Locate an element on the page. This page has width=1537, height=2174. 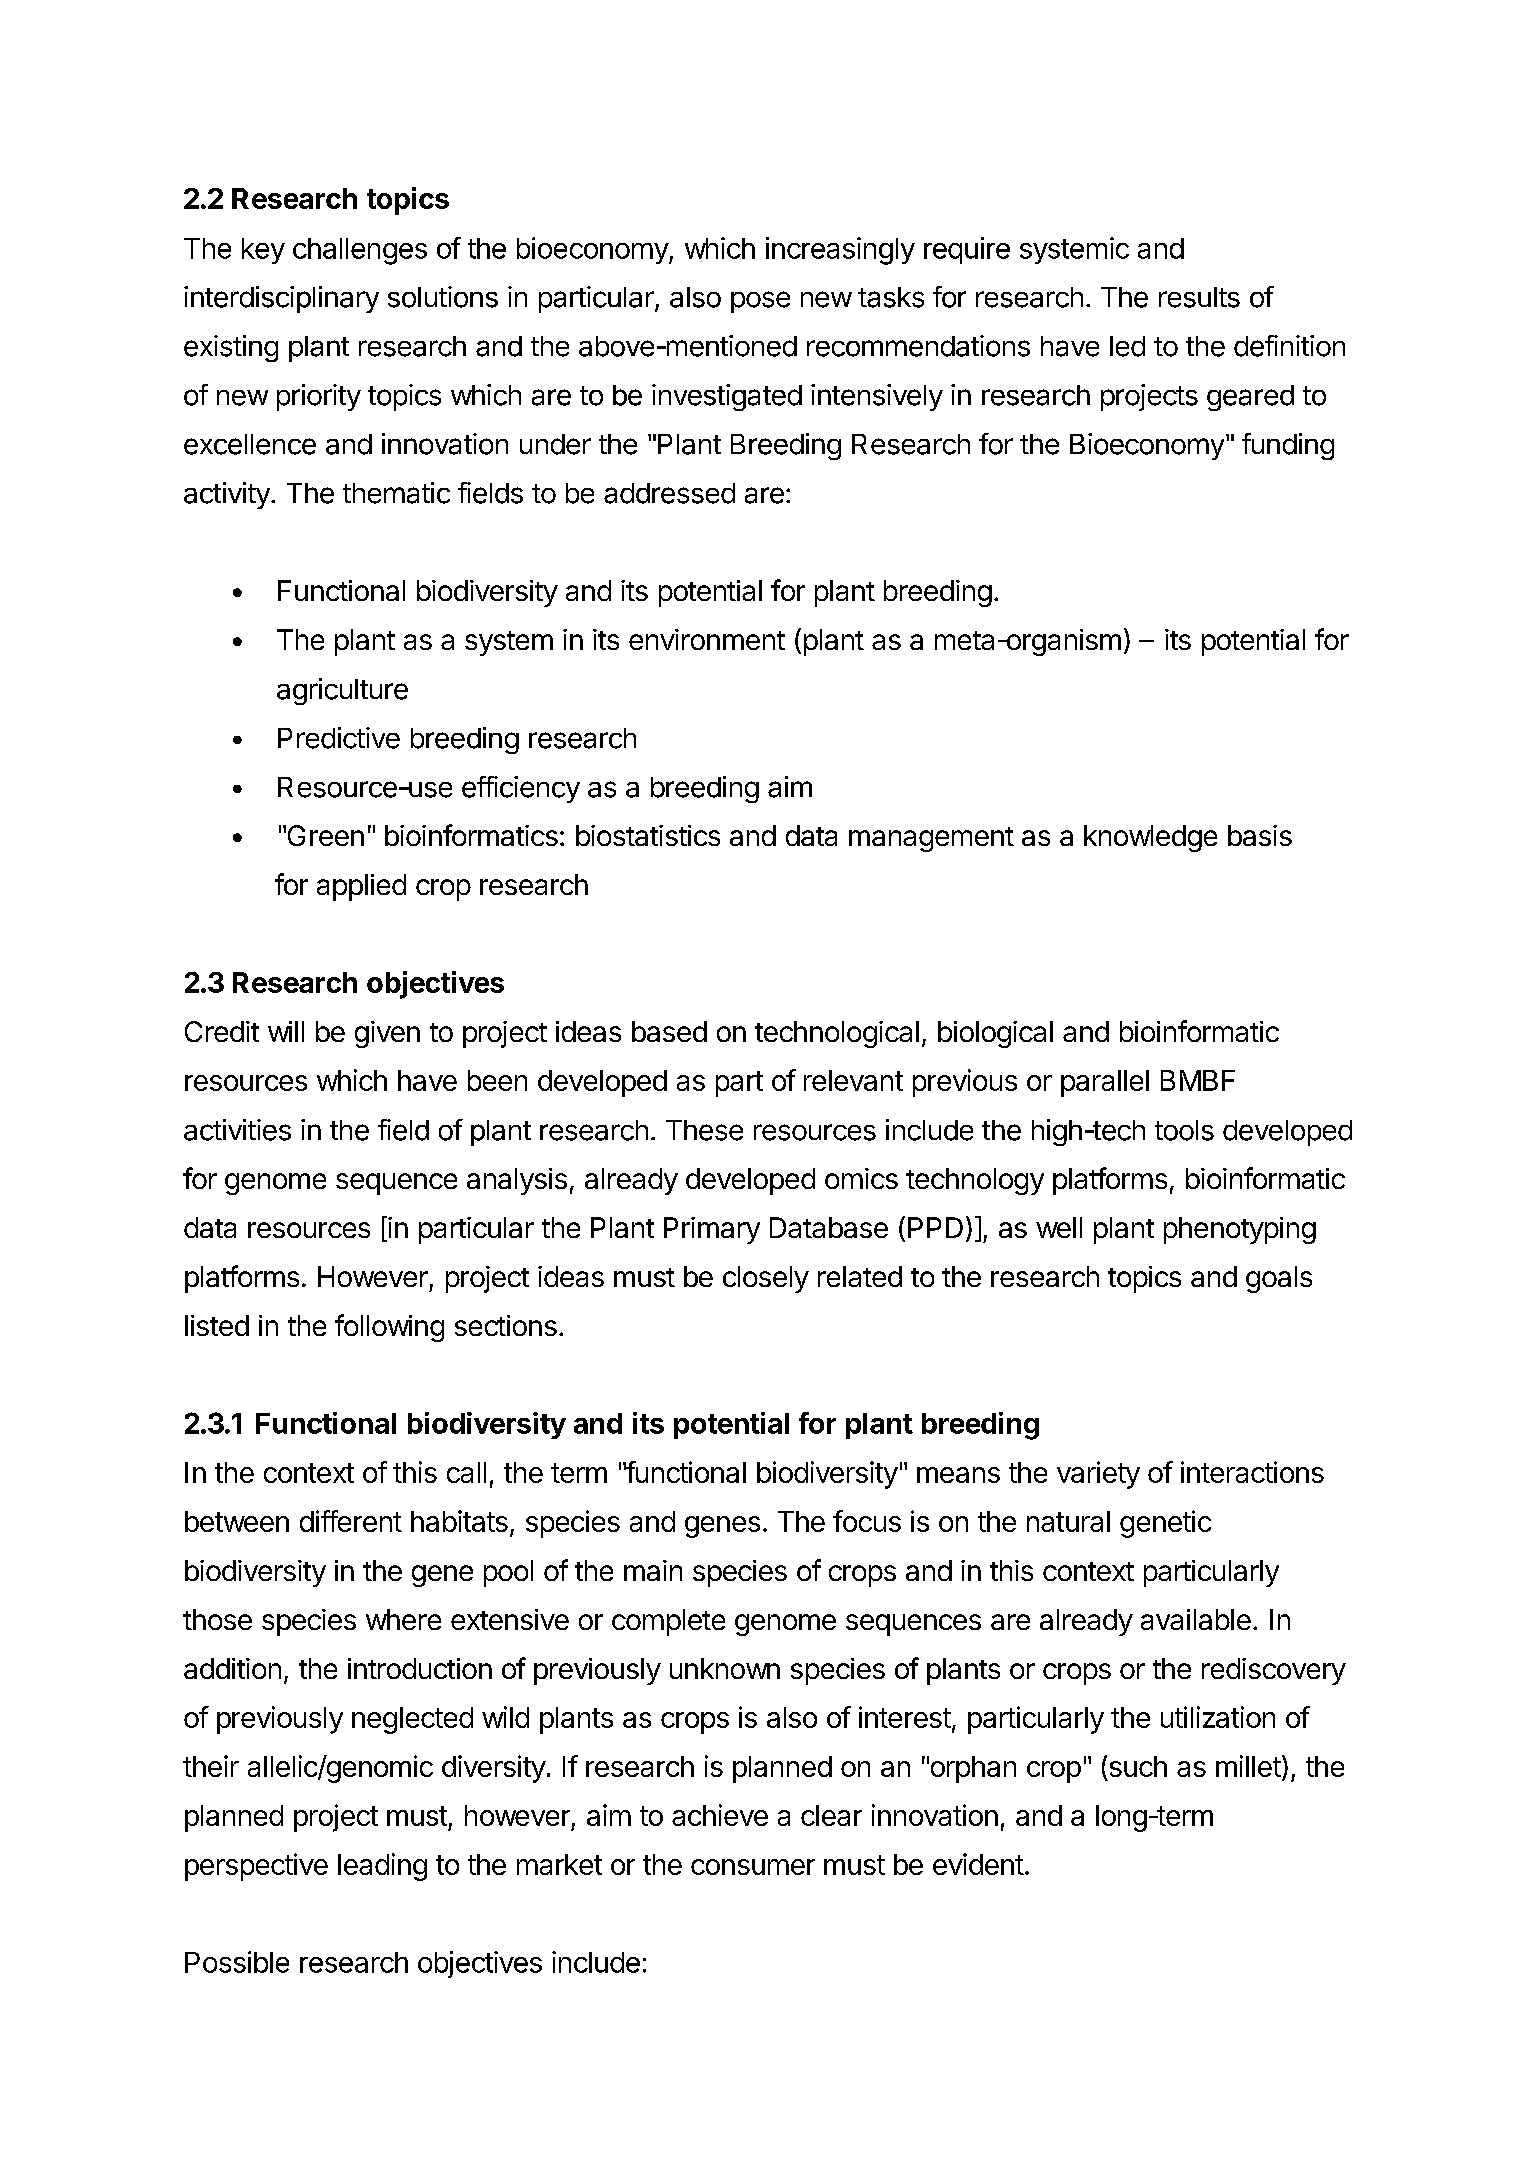
consumer is located at coordinates (753, 1867).
